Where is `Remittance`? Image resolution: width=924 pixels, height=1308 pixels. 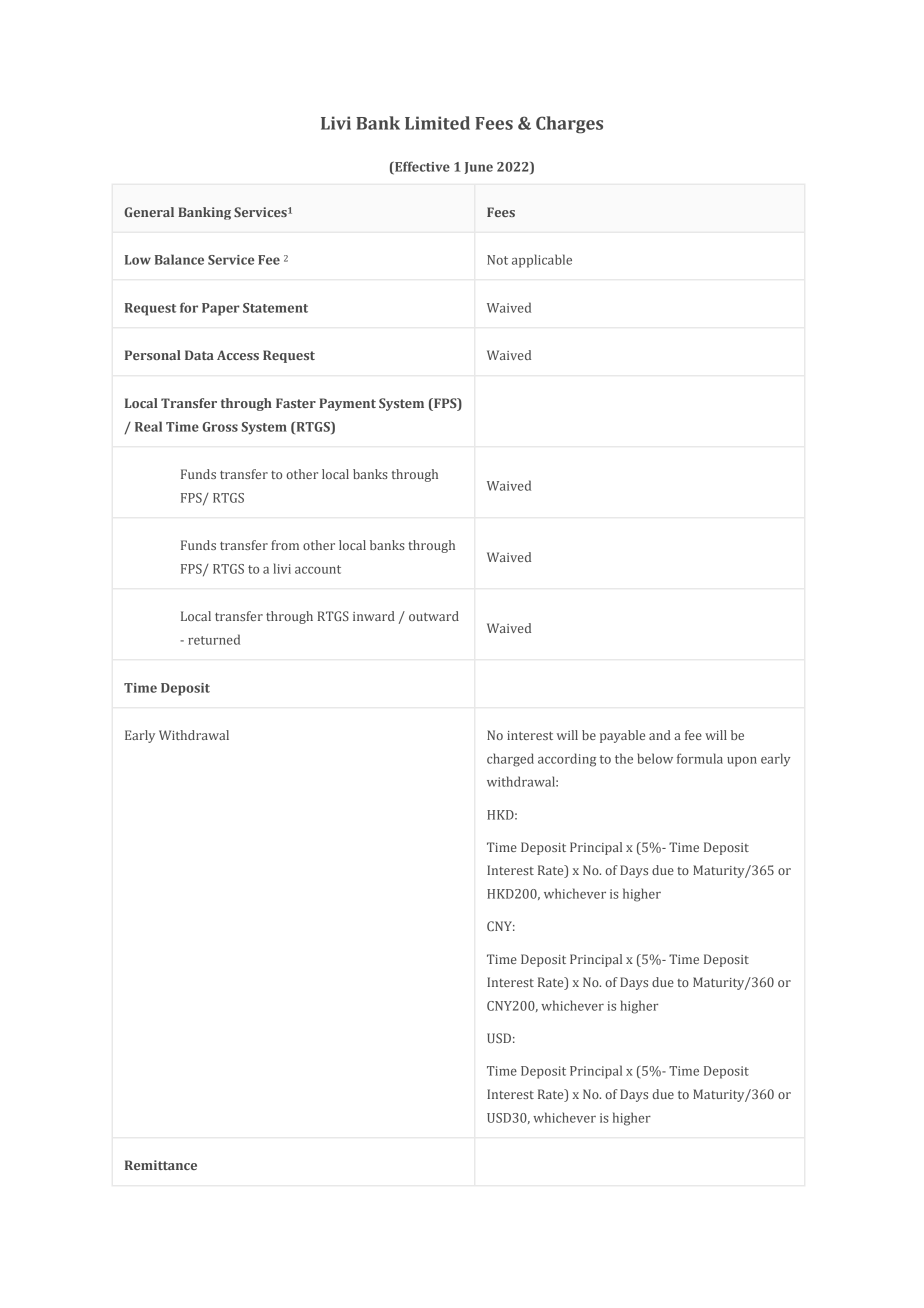 Remittance is located at coordinates (161, 1165).
